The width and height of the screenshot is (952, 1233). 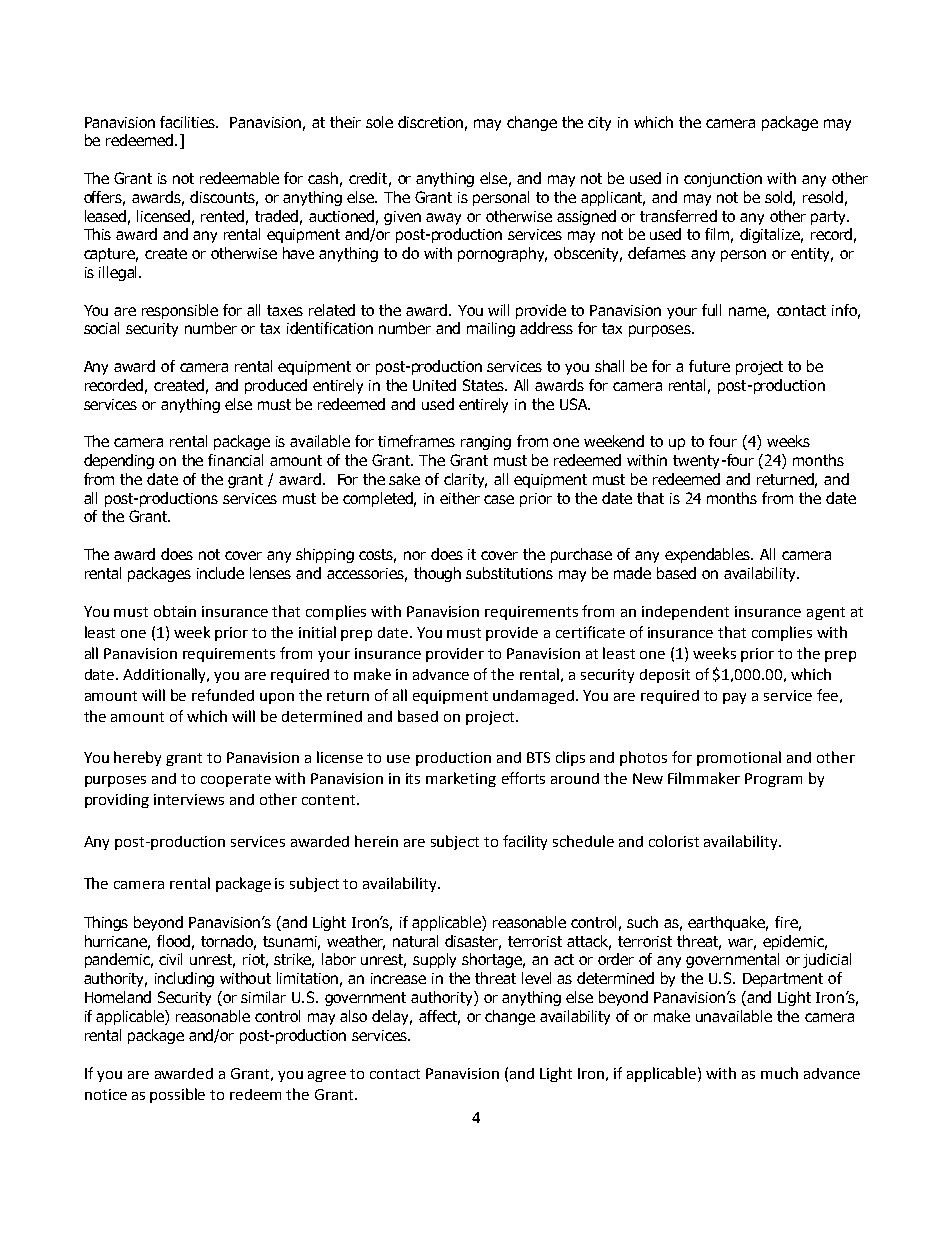 I want to click on facility, so click(x=525, y=842).
